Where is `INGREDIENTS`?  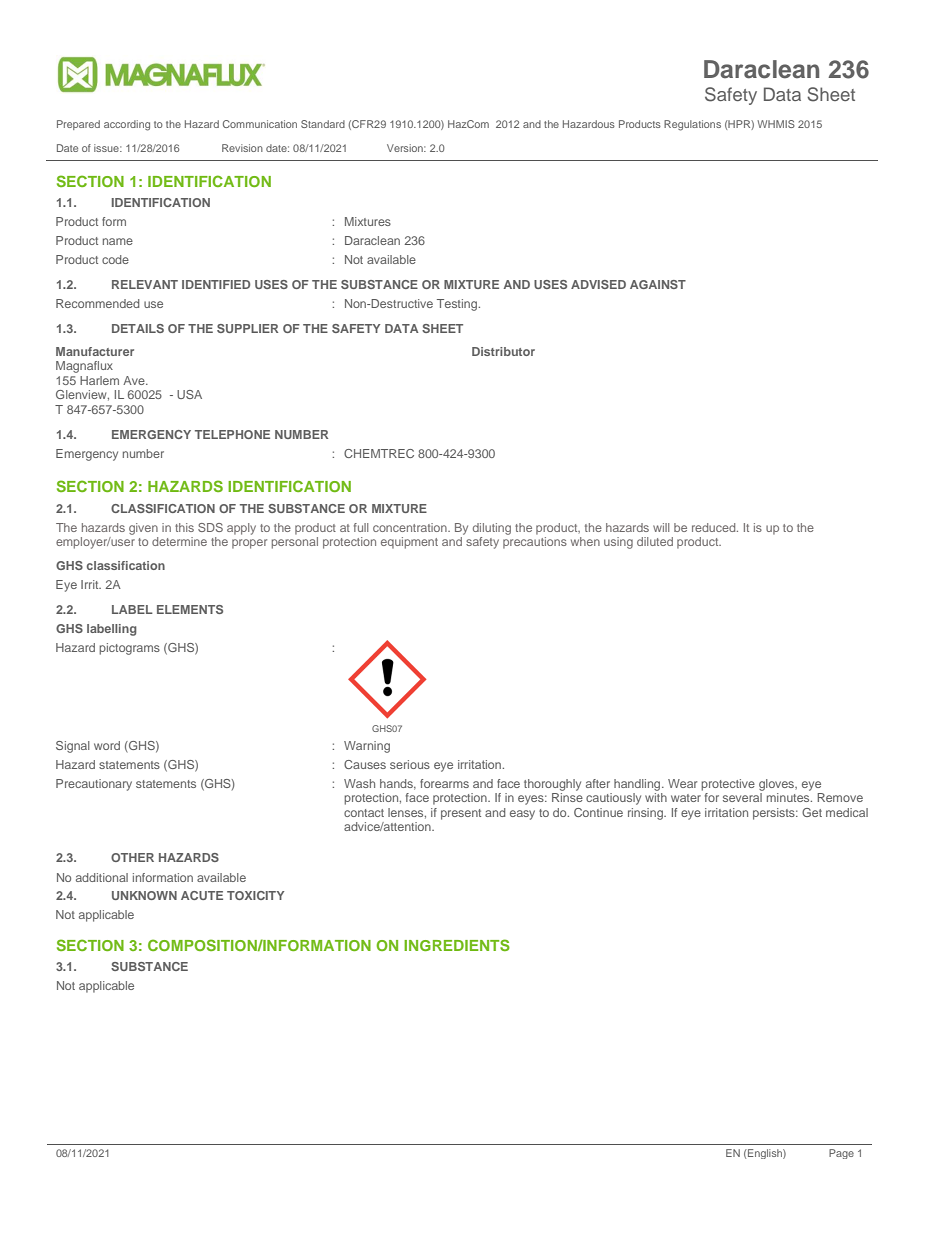 INGREDIENTS is located at coordinates (457, 945).
